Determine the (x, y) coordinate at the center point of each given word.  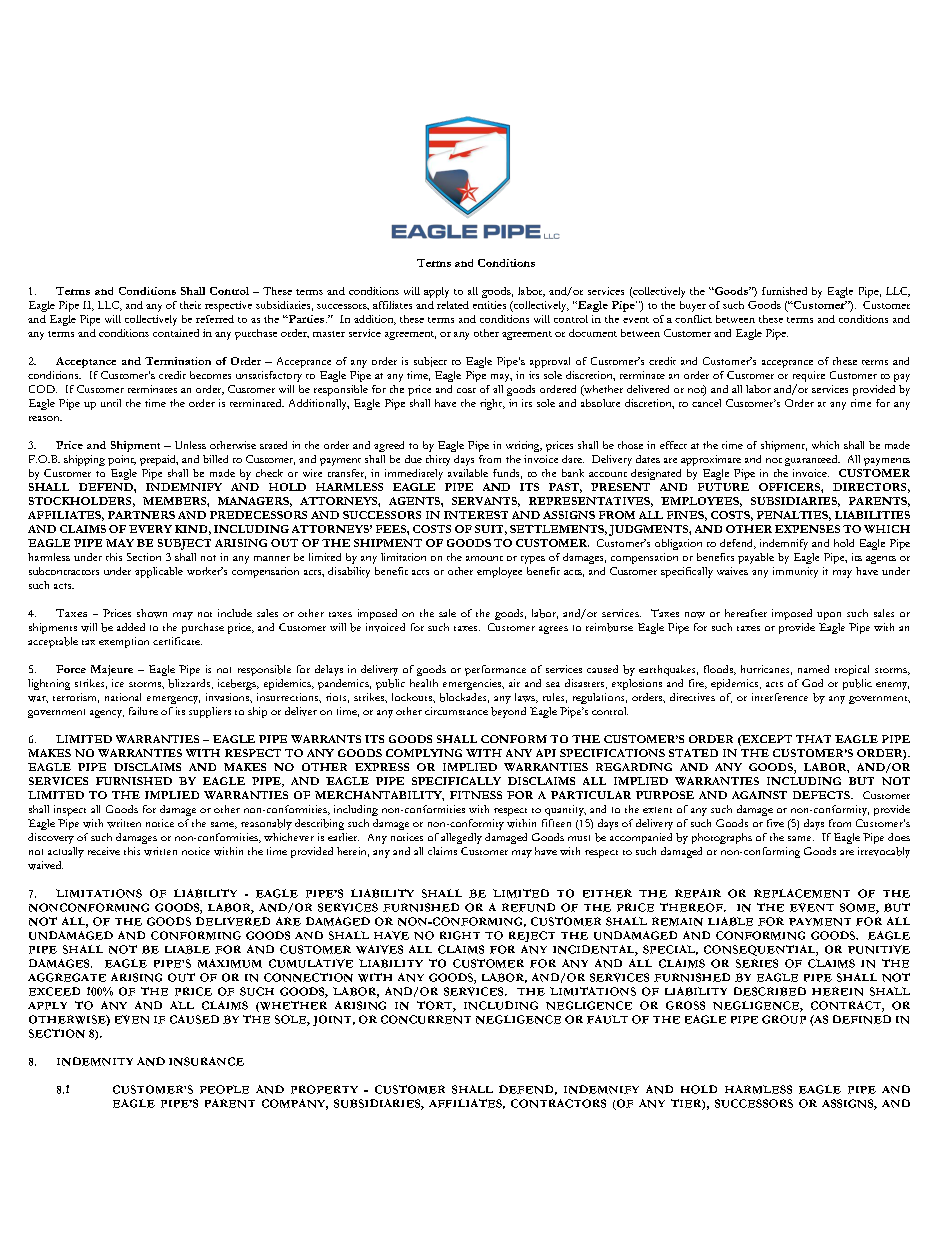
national (123, 697)
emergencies (473, 684)
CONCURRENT (426, 1019)
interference (780, 697)
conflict (693, 319)
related (453, 305)
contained (176, 333)
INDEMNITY (95, 1061)
